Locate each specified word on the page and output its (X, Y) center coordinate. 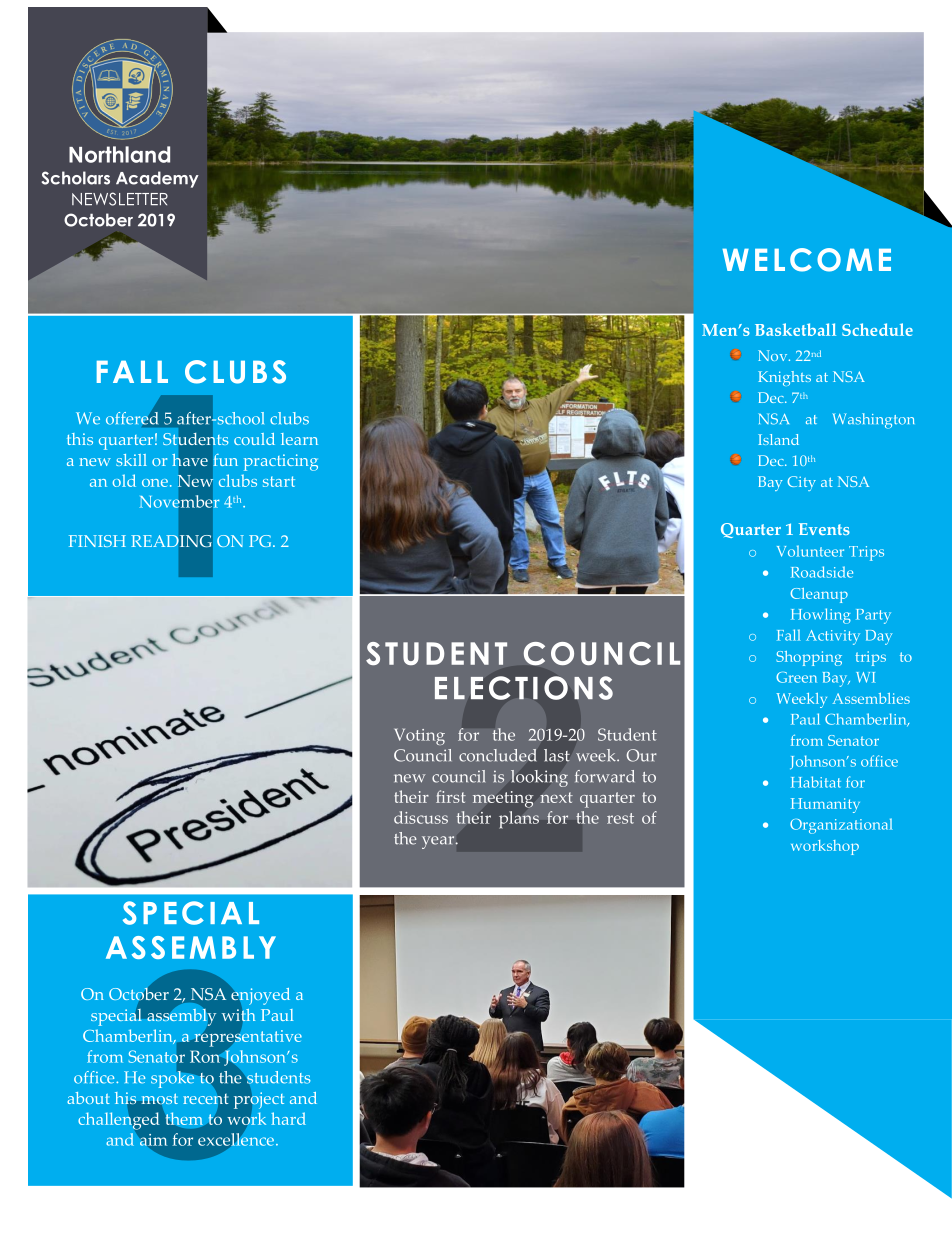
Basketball (795, 329)
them (184, 1118)
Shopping (809, 658)
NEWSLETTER (120, 199)
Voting (419, 736)
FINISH (97, 541)
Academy (157, 179)
